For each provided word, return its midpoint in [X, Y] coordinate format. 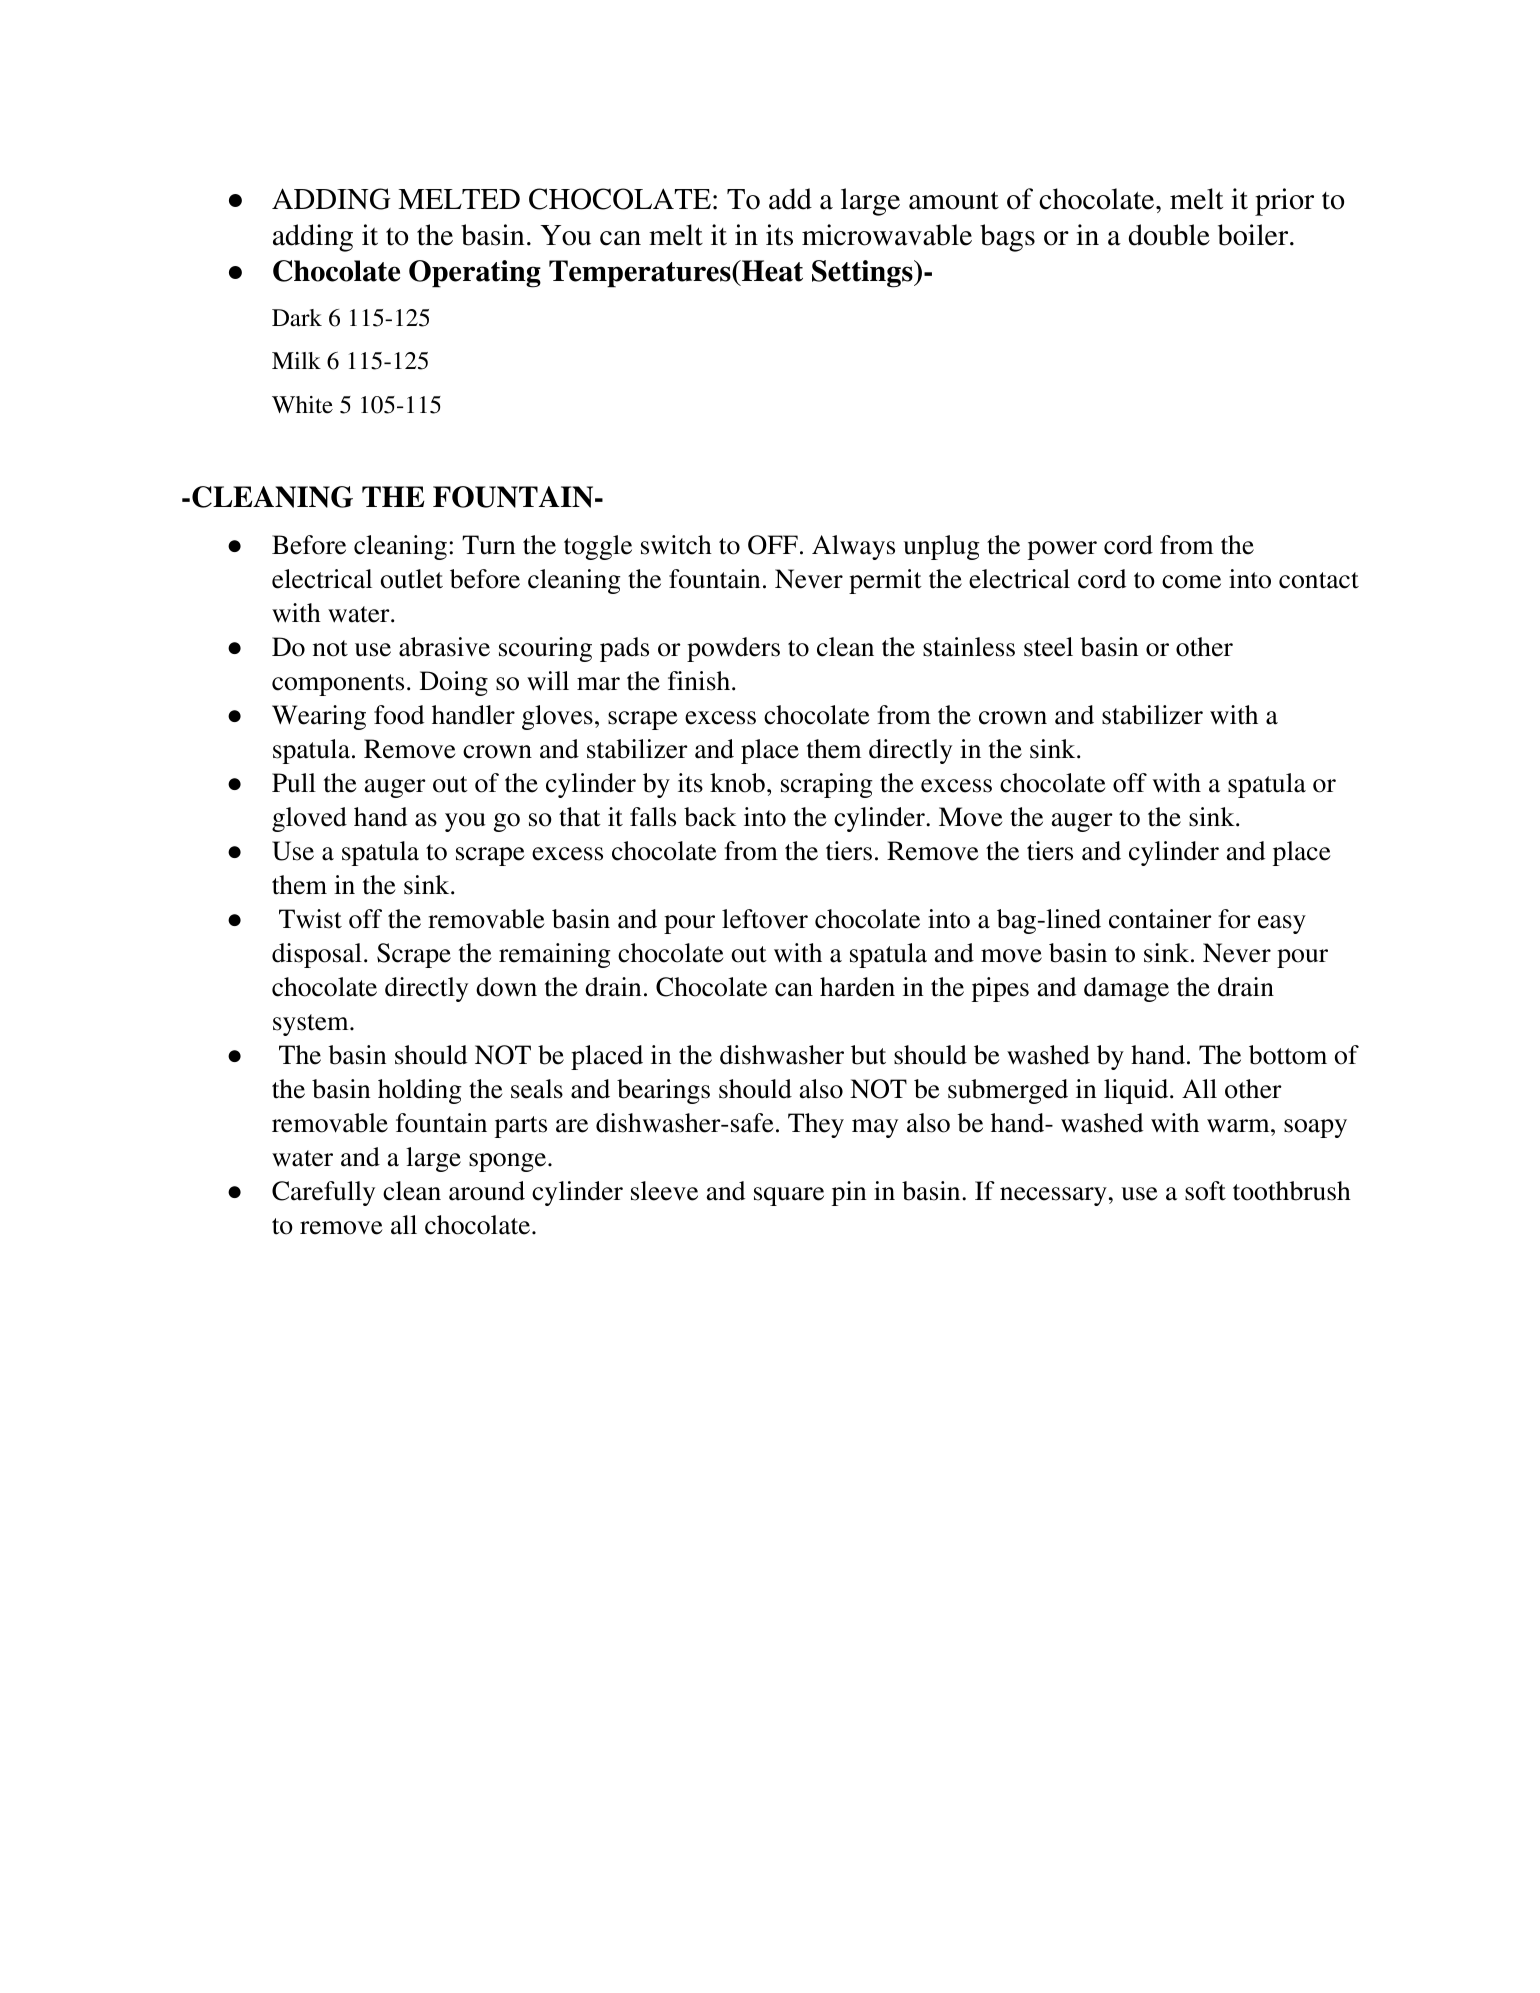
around [487, 1191]
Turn [488, 545]
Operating [475, 274]
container [1160, 919]
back [710, 817]
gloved [309, 819]
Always [853, 547]
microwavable [887, 235]
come [1191, 582]
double [1169, 235]
